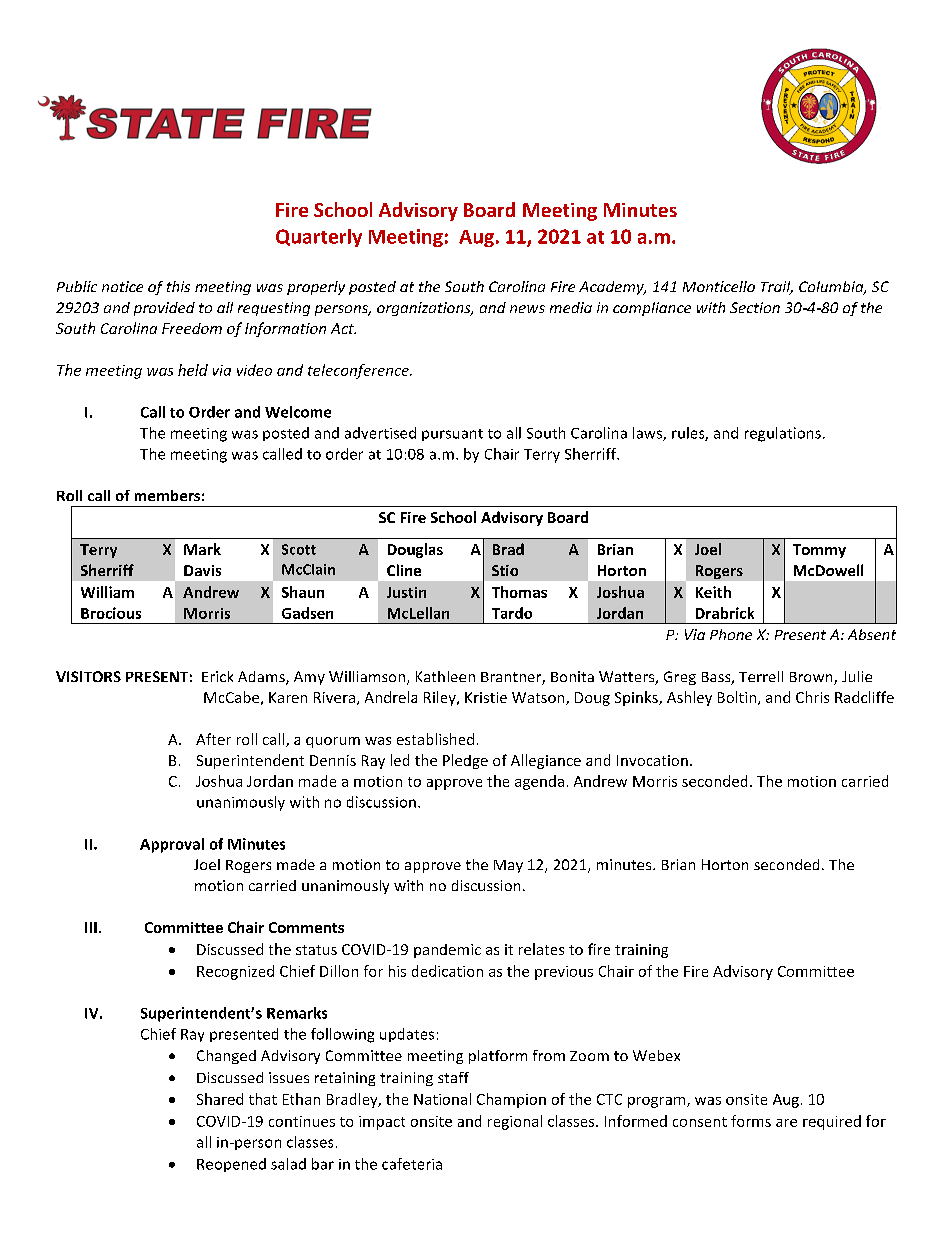 The image size is (952, 1233). What do you see at coordinates (777, 288) in the page?
I see `Trail` at bounding box center [777, 288].
